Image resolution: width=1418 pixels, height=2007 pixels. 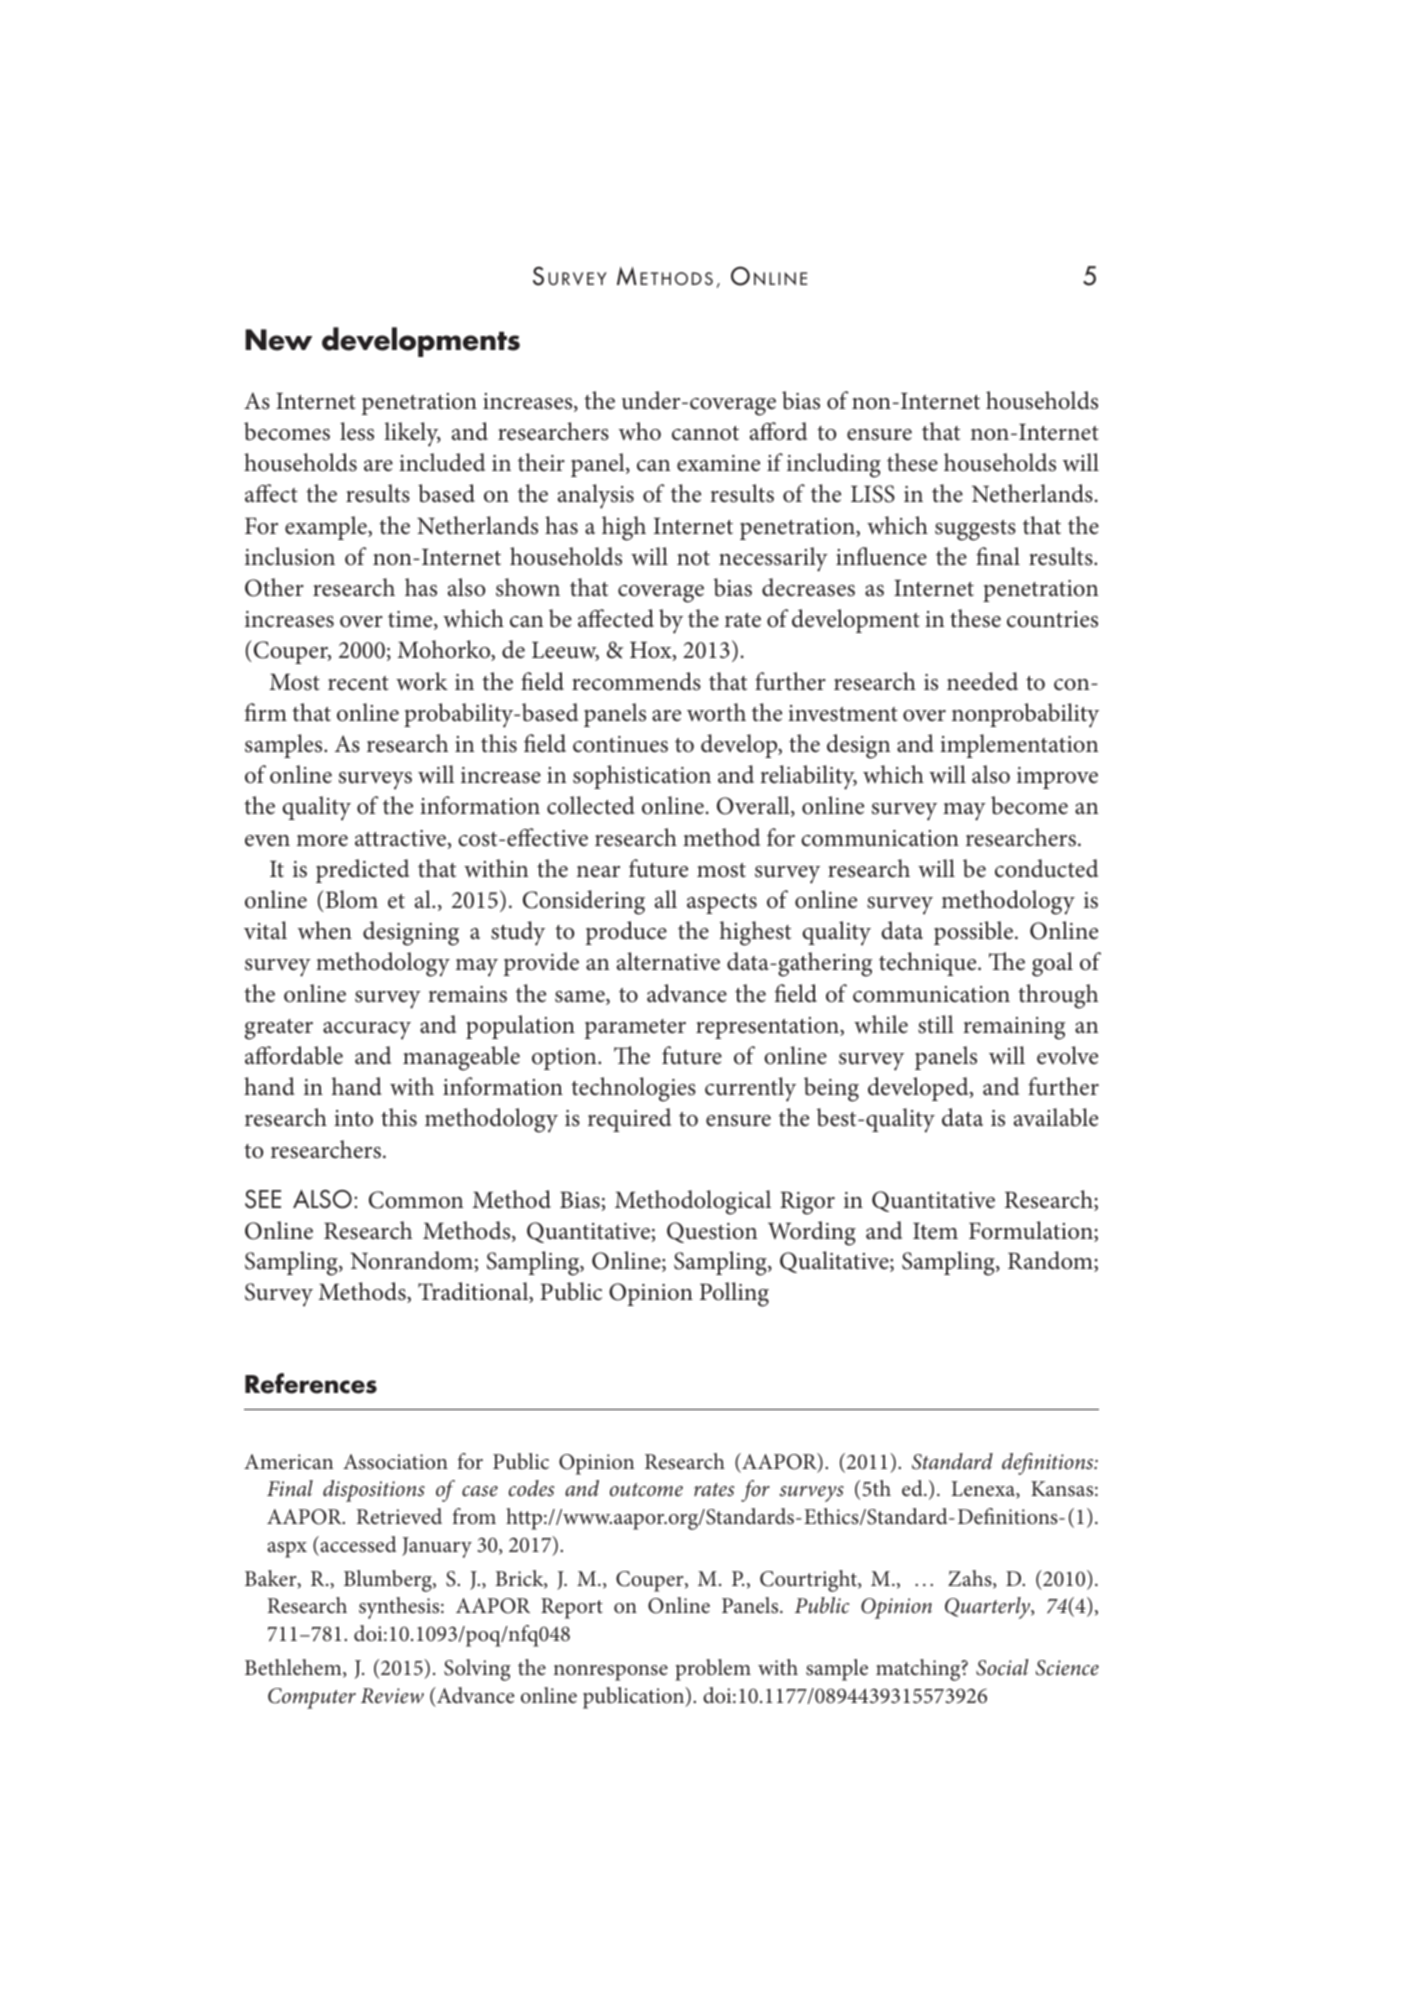 I want to click on Item, so click(x=935, y=1231).
